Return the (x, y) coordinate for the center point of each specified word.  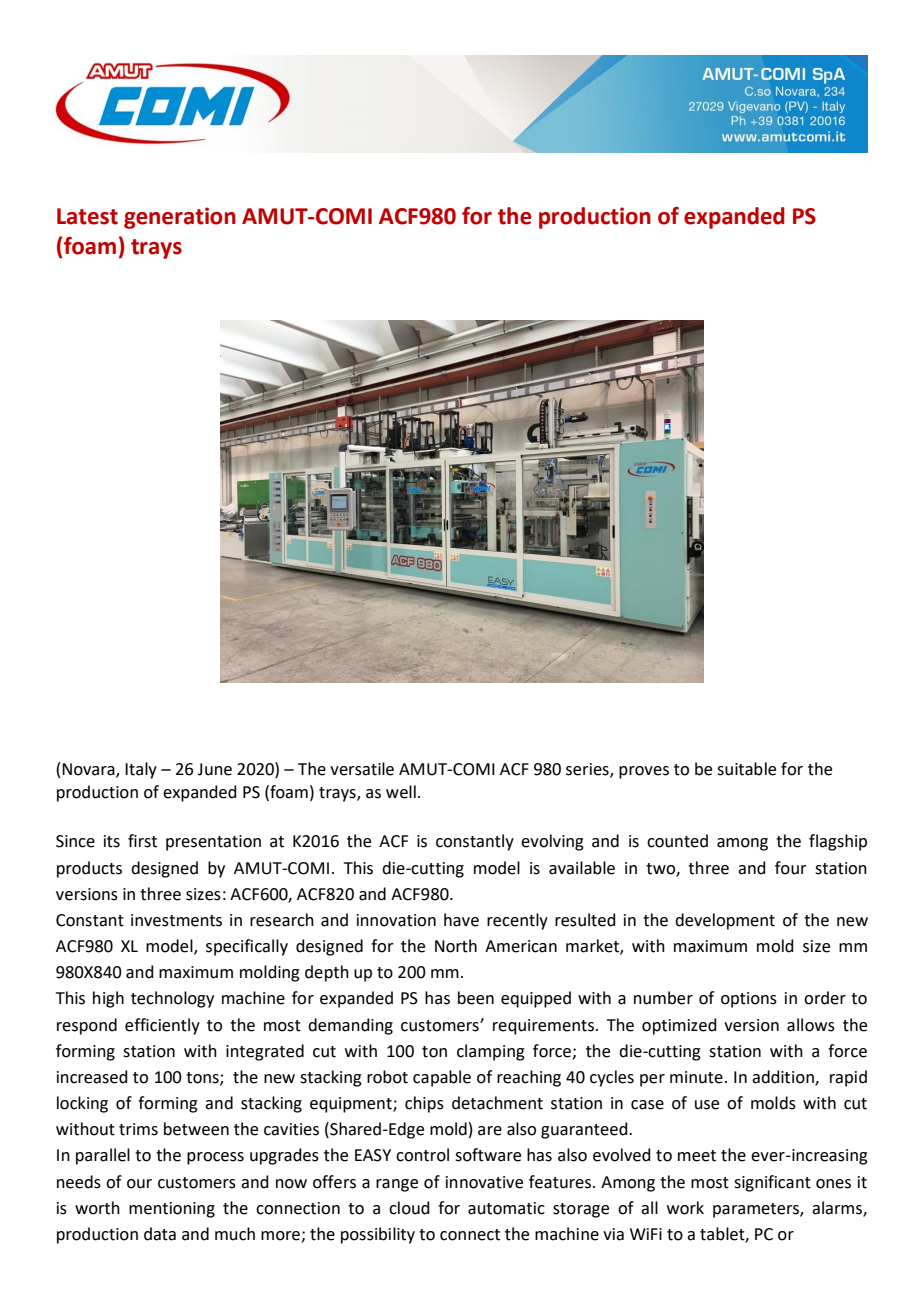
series (588, 770)
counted (677, 841)
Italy (141, 770)
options (749, 1000)
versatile (362, 769)
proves (644, 772)
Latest (87, 216)
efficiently (162, 1026)
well (401, 792)
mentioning (172, 1210)
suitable (746, 769)
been (476, 998)
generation (180, 218)
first (142, 841)
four (791, 868)
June (214, 769)
